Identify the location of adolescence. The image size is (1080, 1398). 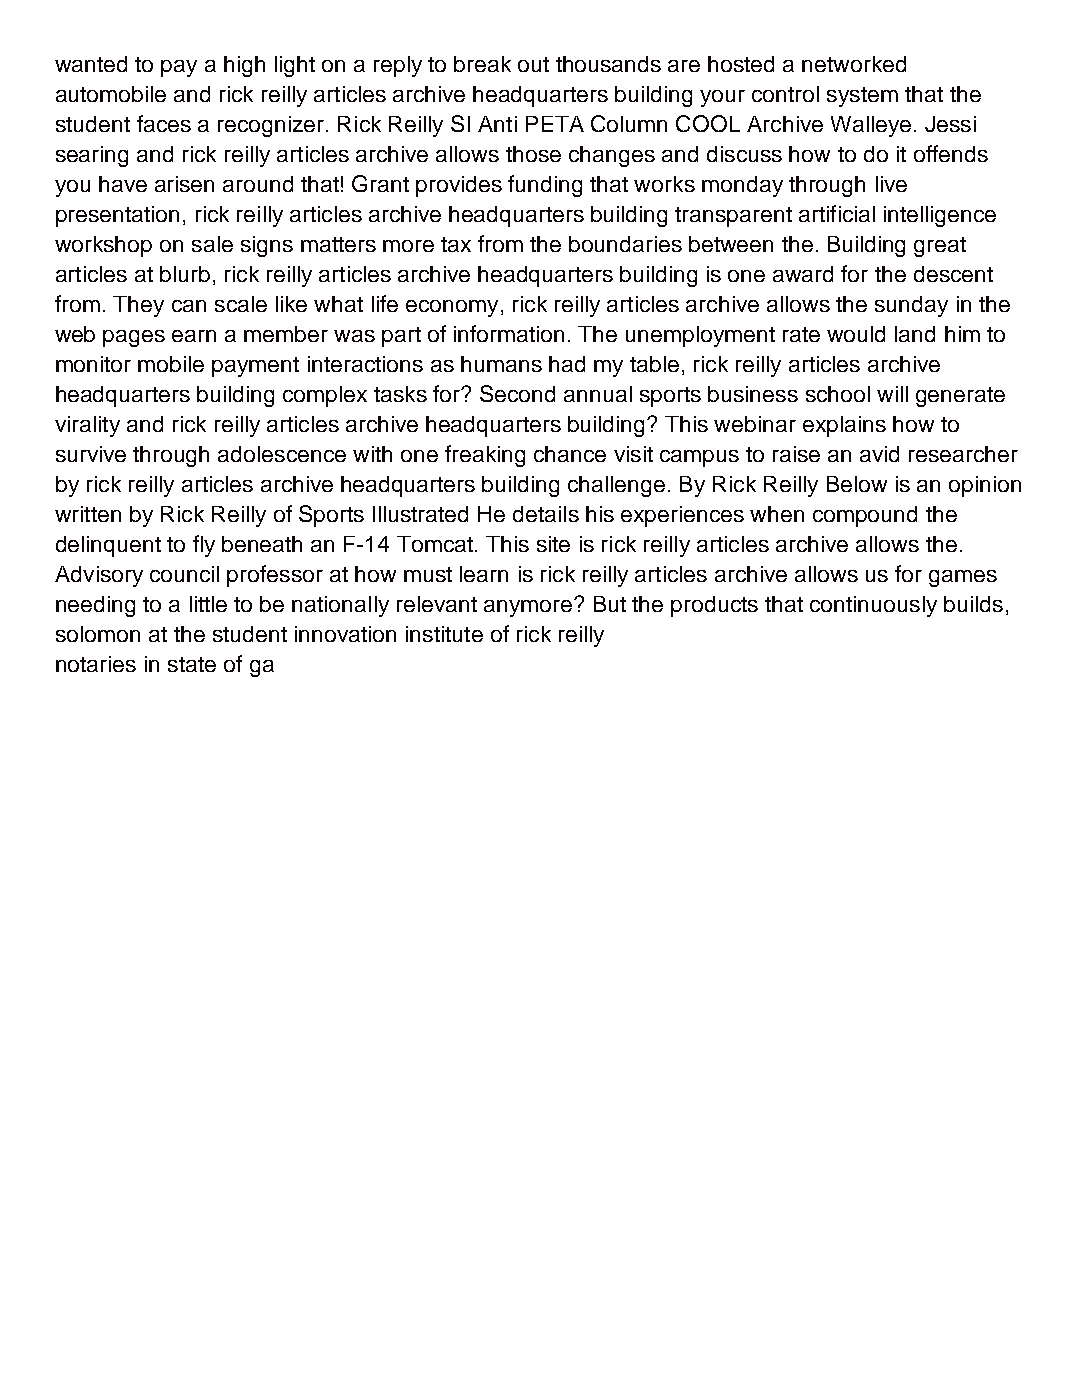
(282, 454).
